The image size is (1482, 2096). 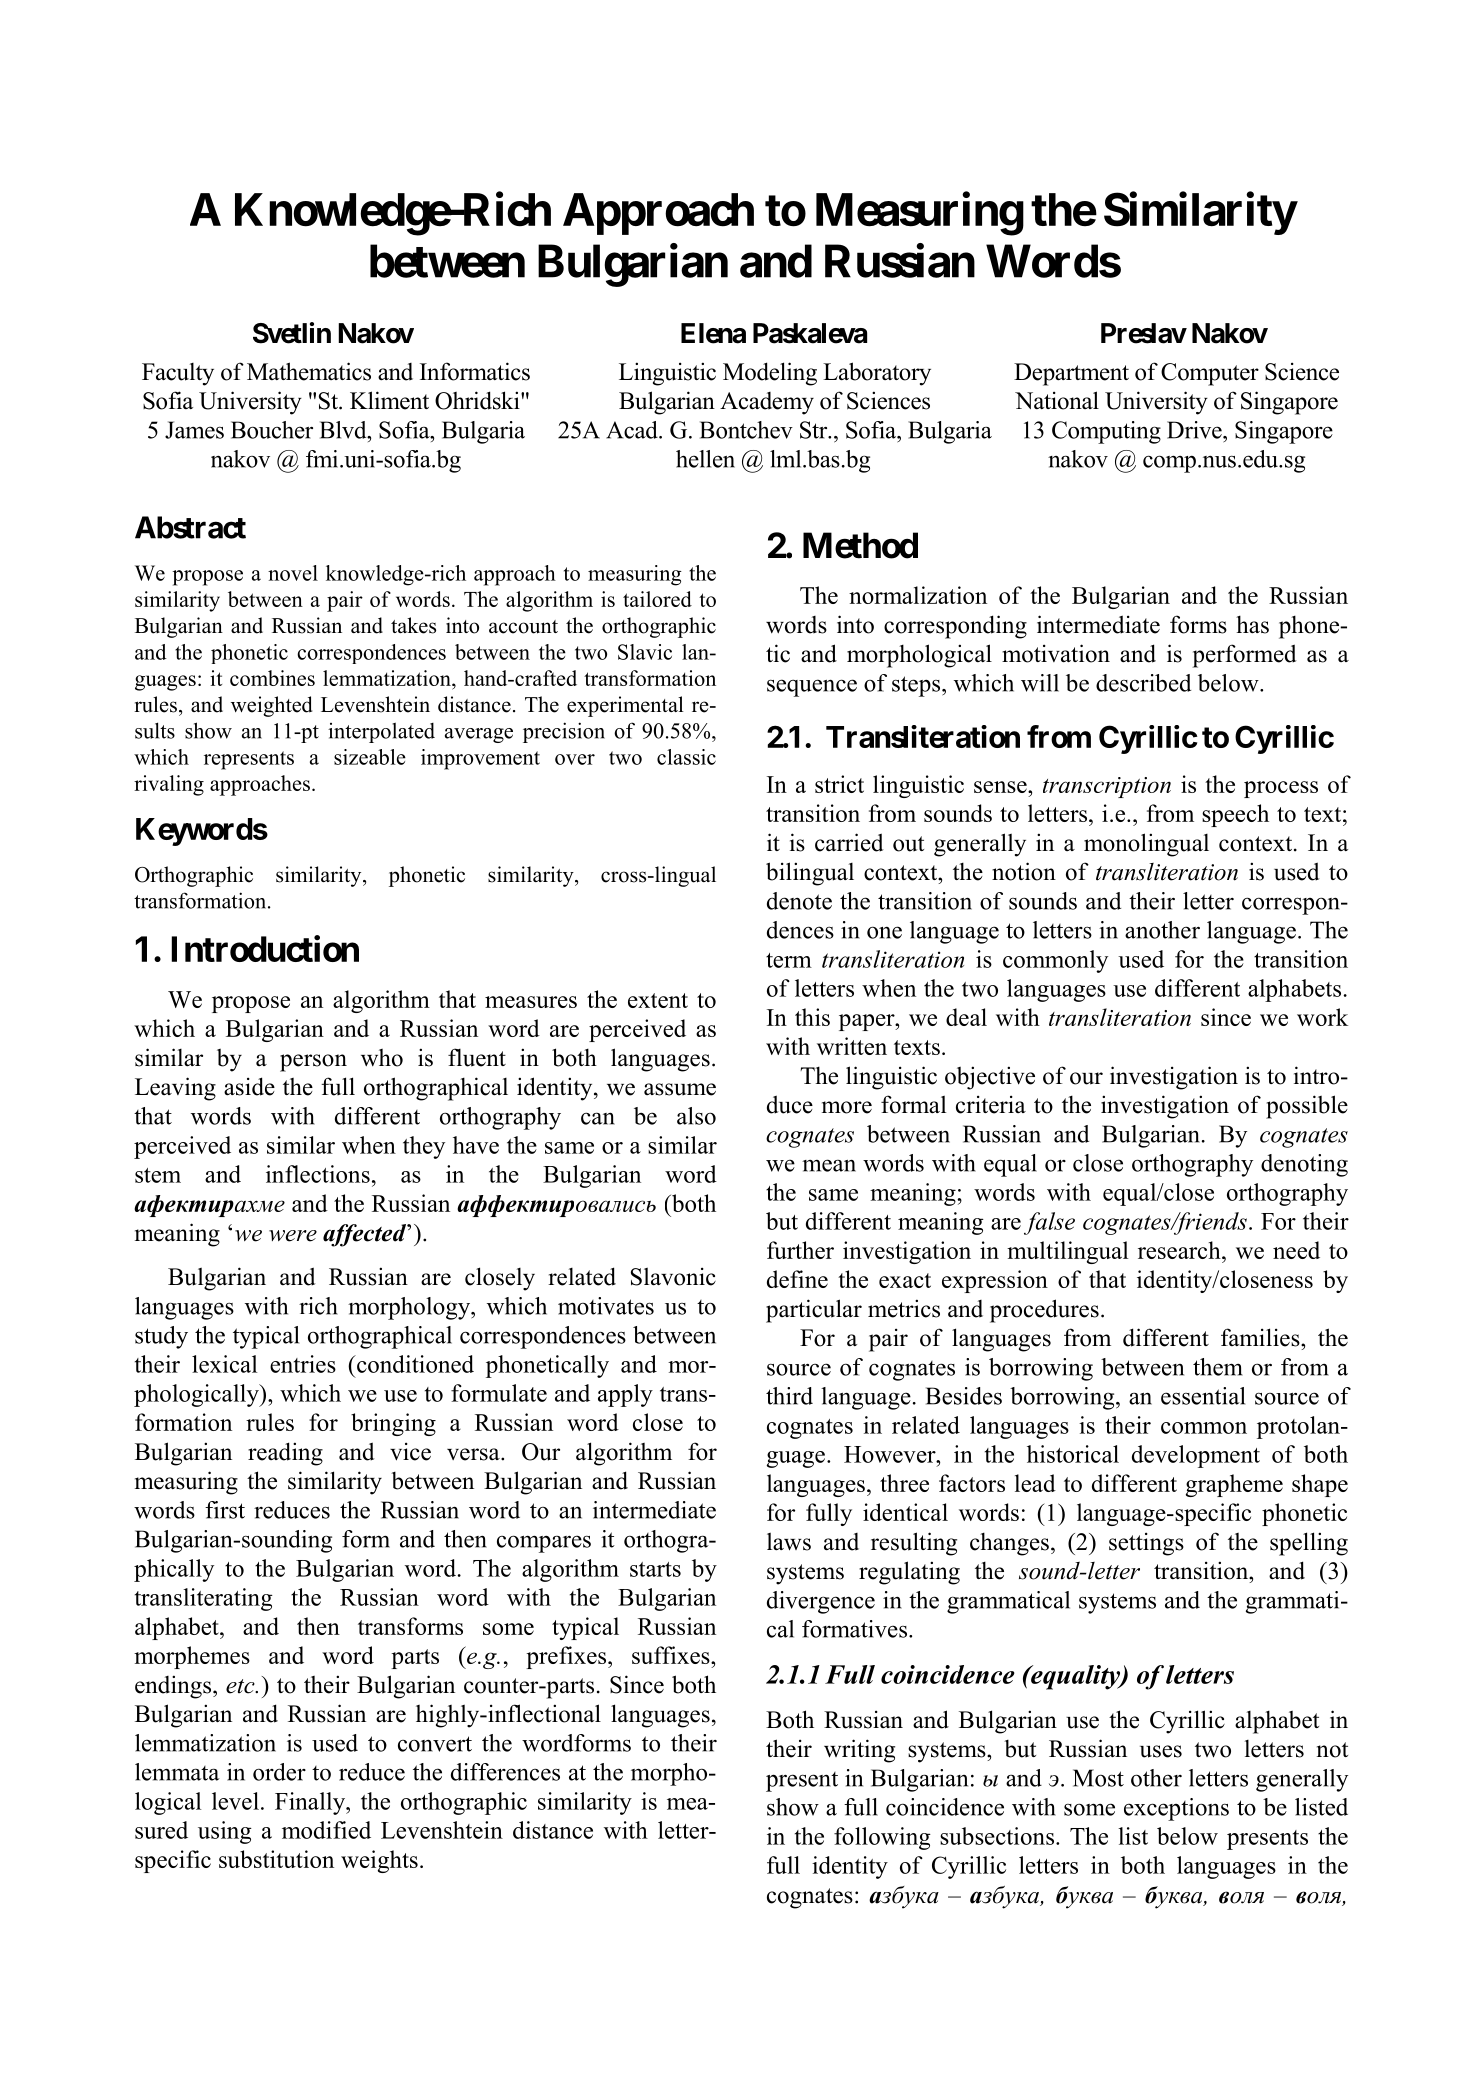 I want to click on Drive, so click(x=1195, y=430).
